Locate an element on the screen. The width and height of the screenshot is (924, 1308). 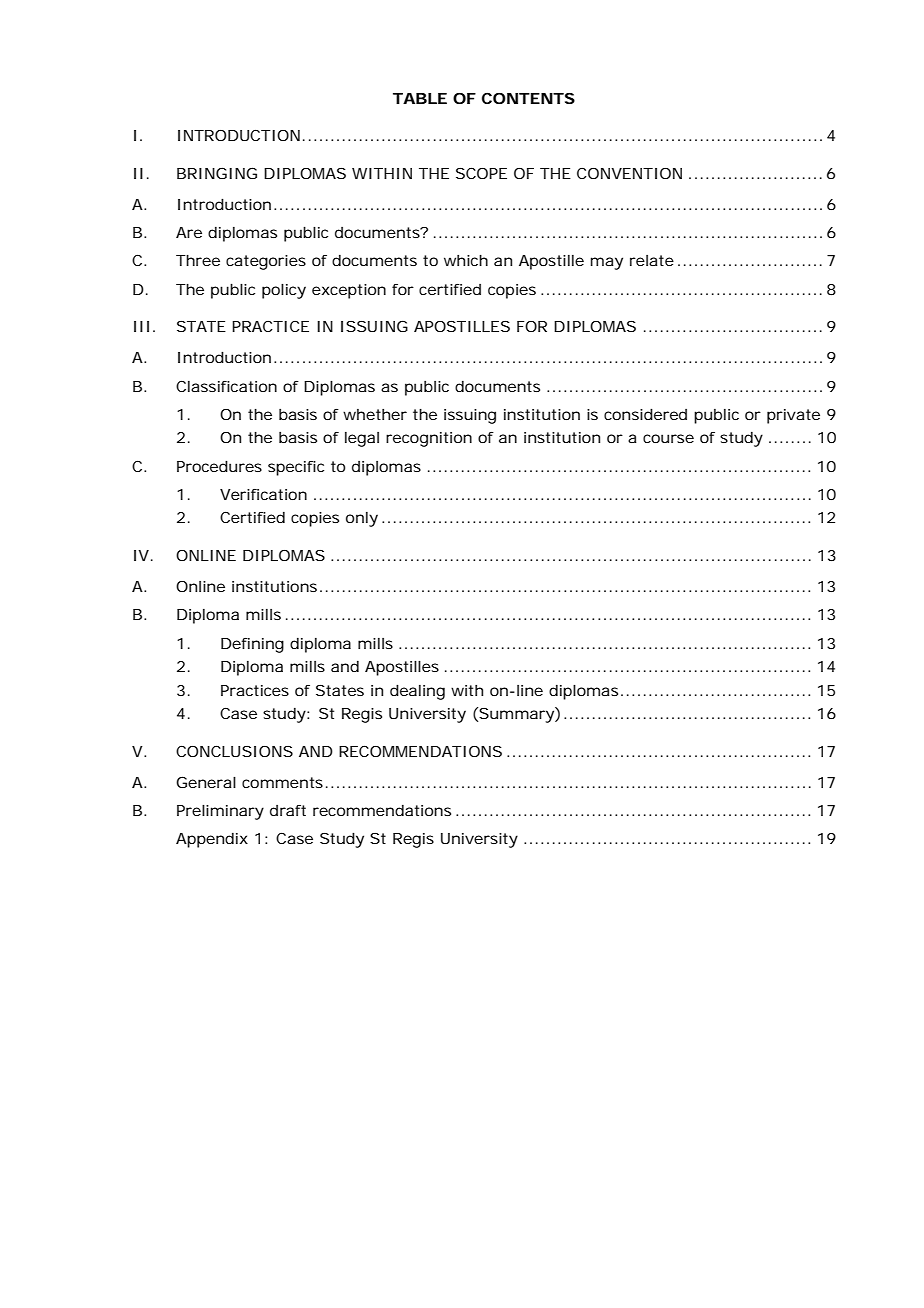
Preliminary is located at coordinates (220, 812).
